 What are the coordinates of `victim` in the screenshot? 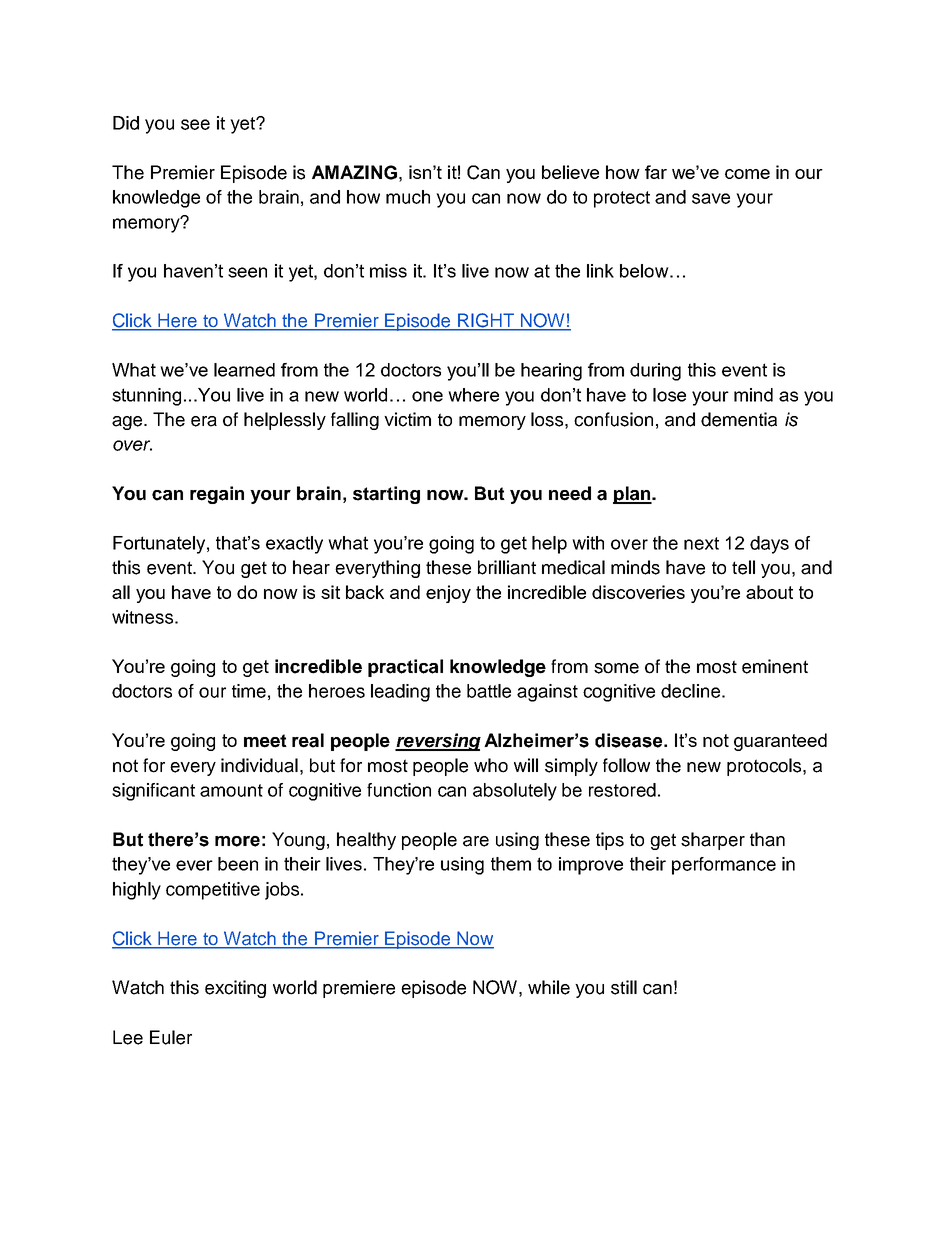 It's located at (407, 419).
